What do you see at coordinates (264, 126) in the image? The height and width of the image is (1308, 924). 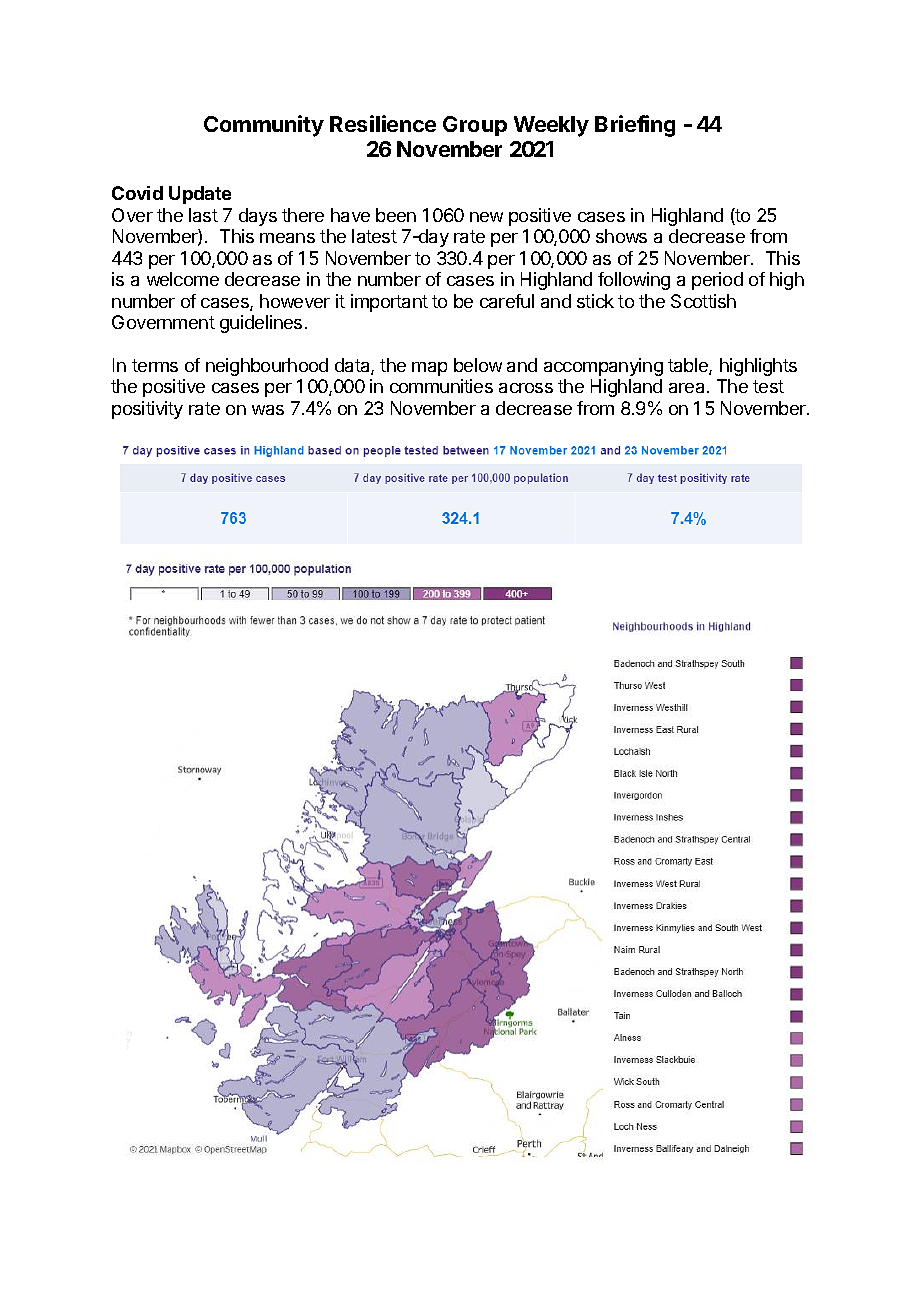 I see `Community` at bounding box center [264, 126].
